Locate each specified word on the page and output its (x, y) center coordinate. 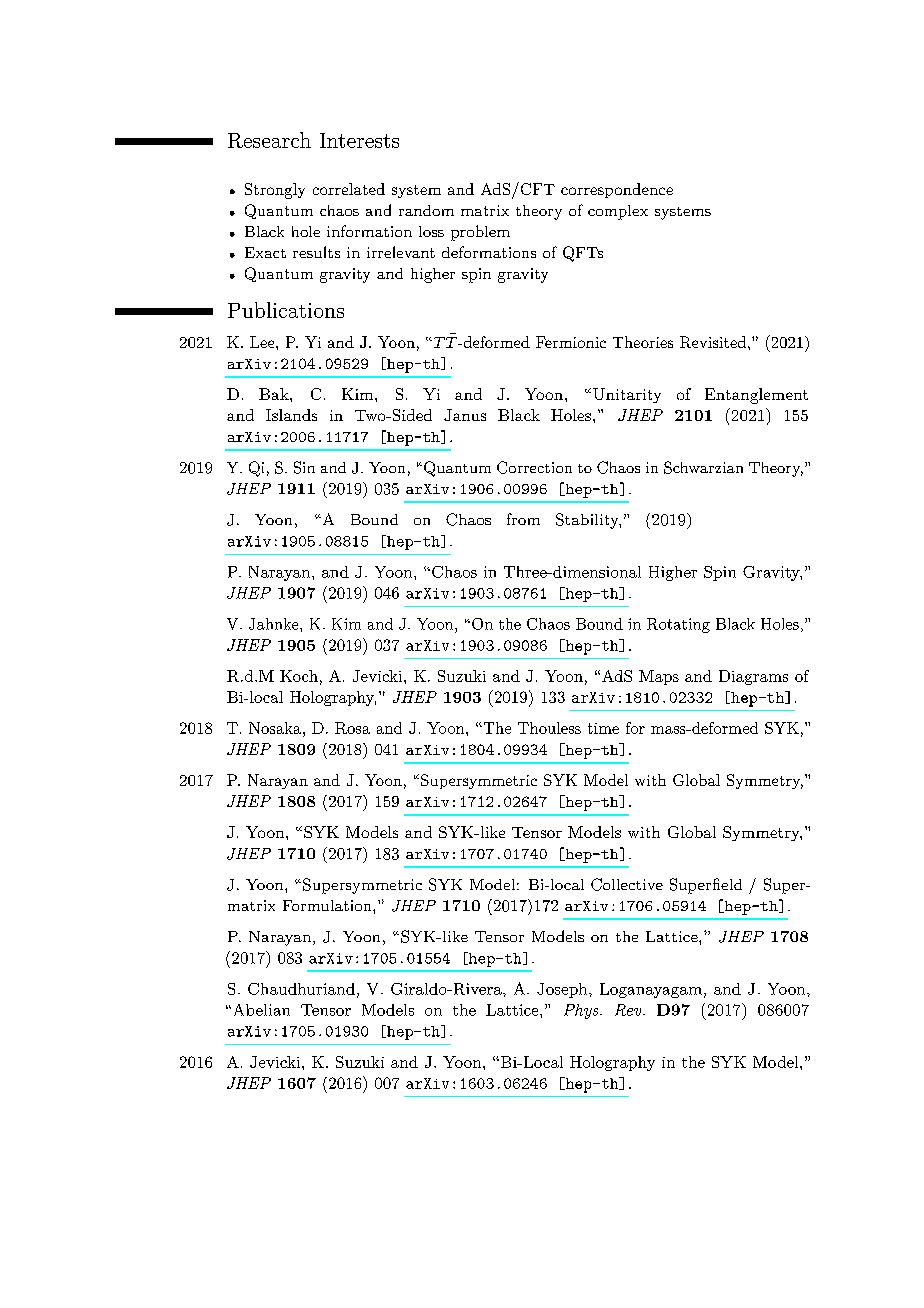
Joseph (563, 990)
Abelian (262, 1010)
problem (480, 233)
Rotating (678, 625)
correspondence (617, 190)
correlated (349, 189)
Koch (299, 676)
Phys (582, 1011)
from (523, 519)
